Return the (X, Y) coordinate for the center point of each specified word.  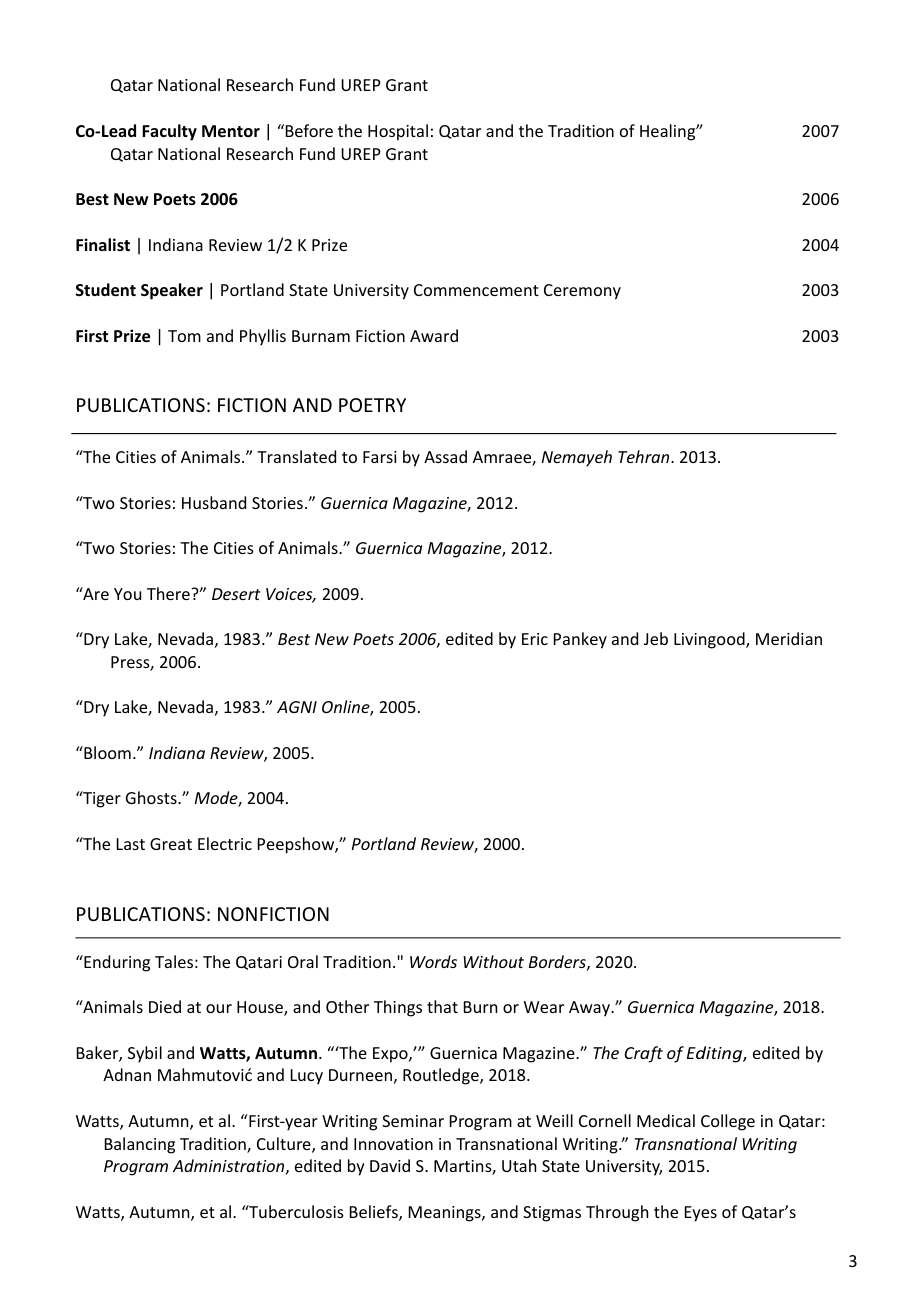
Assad (445, 456)
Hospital (398, 132)
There (169, 593)
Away (590, 1009)
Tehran (645, 456)
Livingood (710, 640)
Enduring (116, 963)
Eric (535, 639)
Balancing (140, 1145)
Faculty (169, 132)
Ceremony (582, 292)
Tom (184, 336)
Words (433, 961)
